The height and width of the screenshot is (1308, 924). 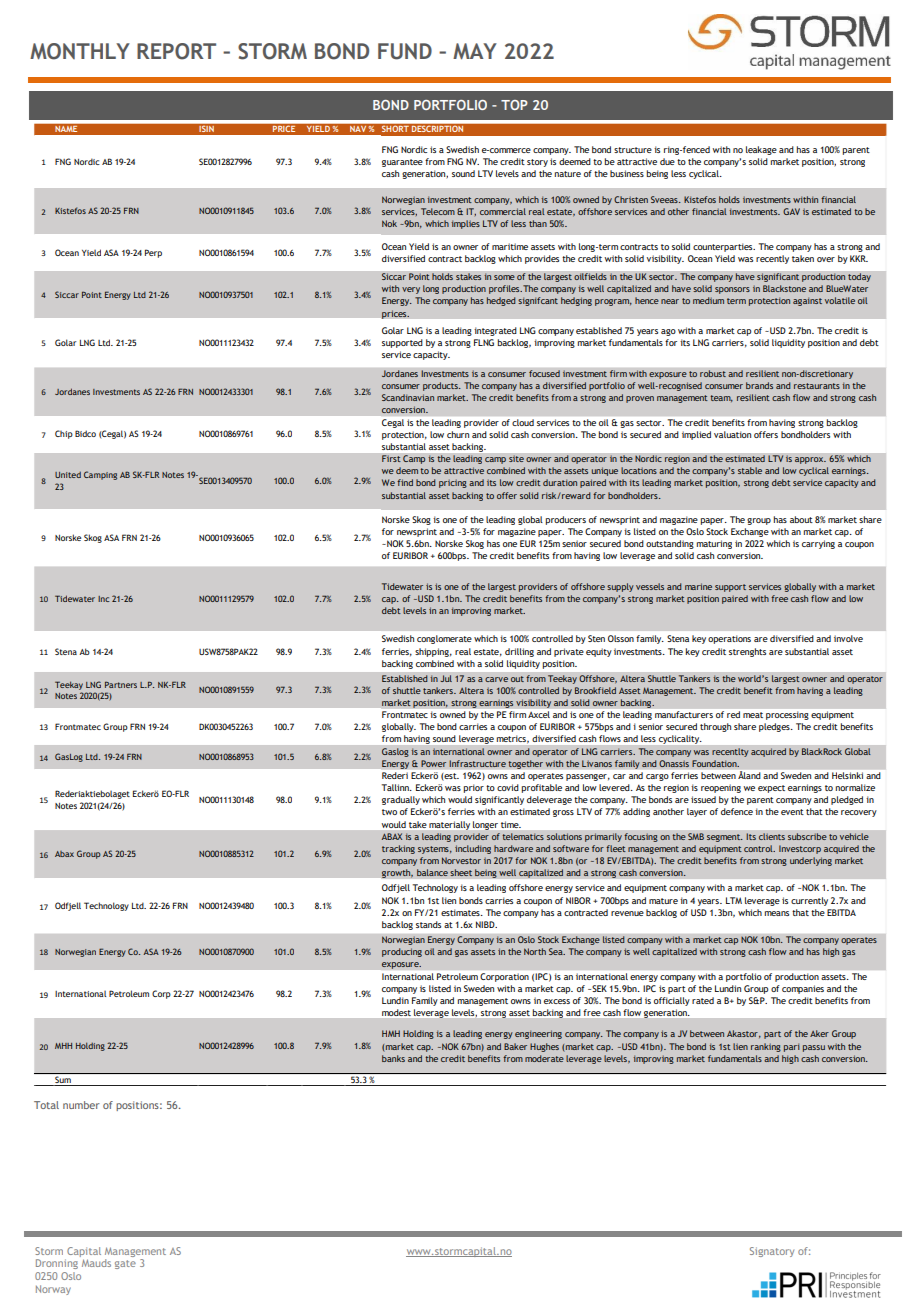 What do you see at coordinates (761, 150) in the screenshot?
I see `leakage` at bounding box center [761, 150].
